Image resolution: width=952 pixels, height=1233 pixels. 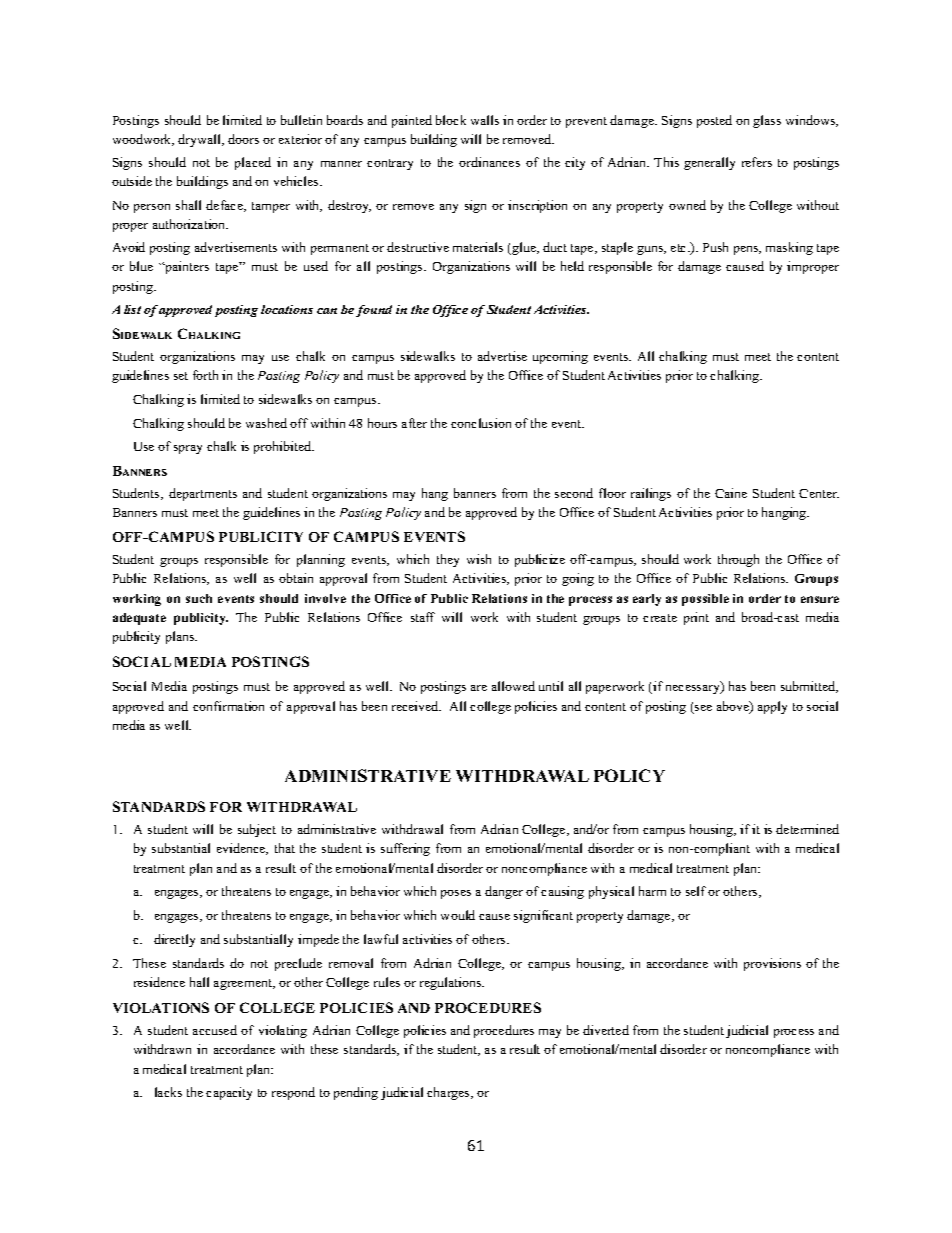 I want to click on refers, so click(x=757, y=162).
